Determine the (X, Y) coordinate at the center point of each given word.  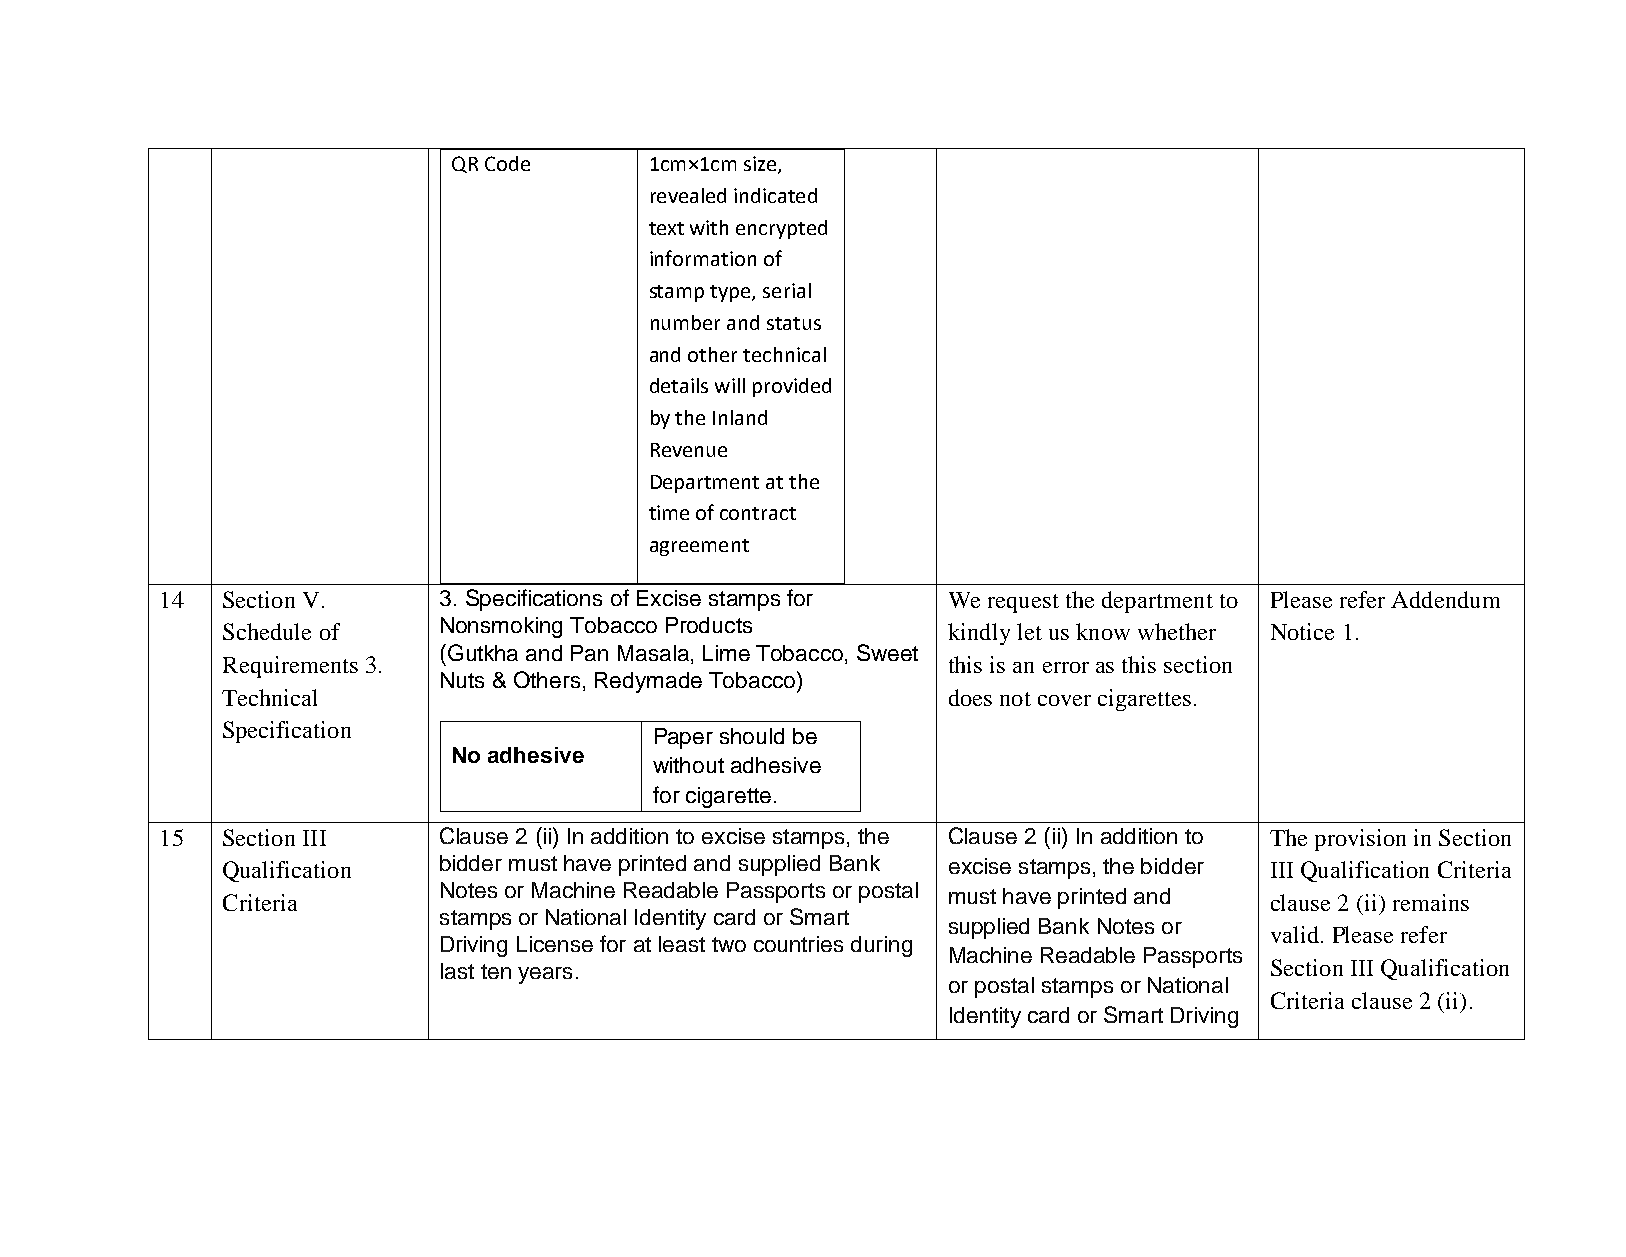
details (679, 385)
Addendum (1445, 599)
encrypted (781, 229)
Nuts (462, 680)
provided (792, 387)
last (457, 971)
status (794, 323)
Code (507, 163)
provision (1360, 840)
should (752, 736)
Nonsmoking (501, 627)
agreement (699, 547)
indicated (775, 195)
